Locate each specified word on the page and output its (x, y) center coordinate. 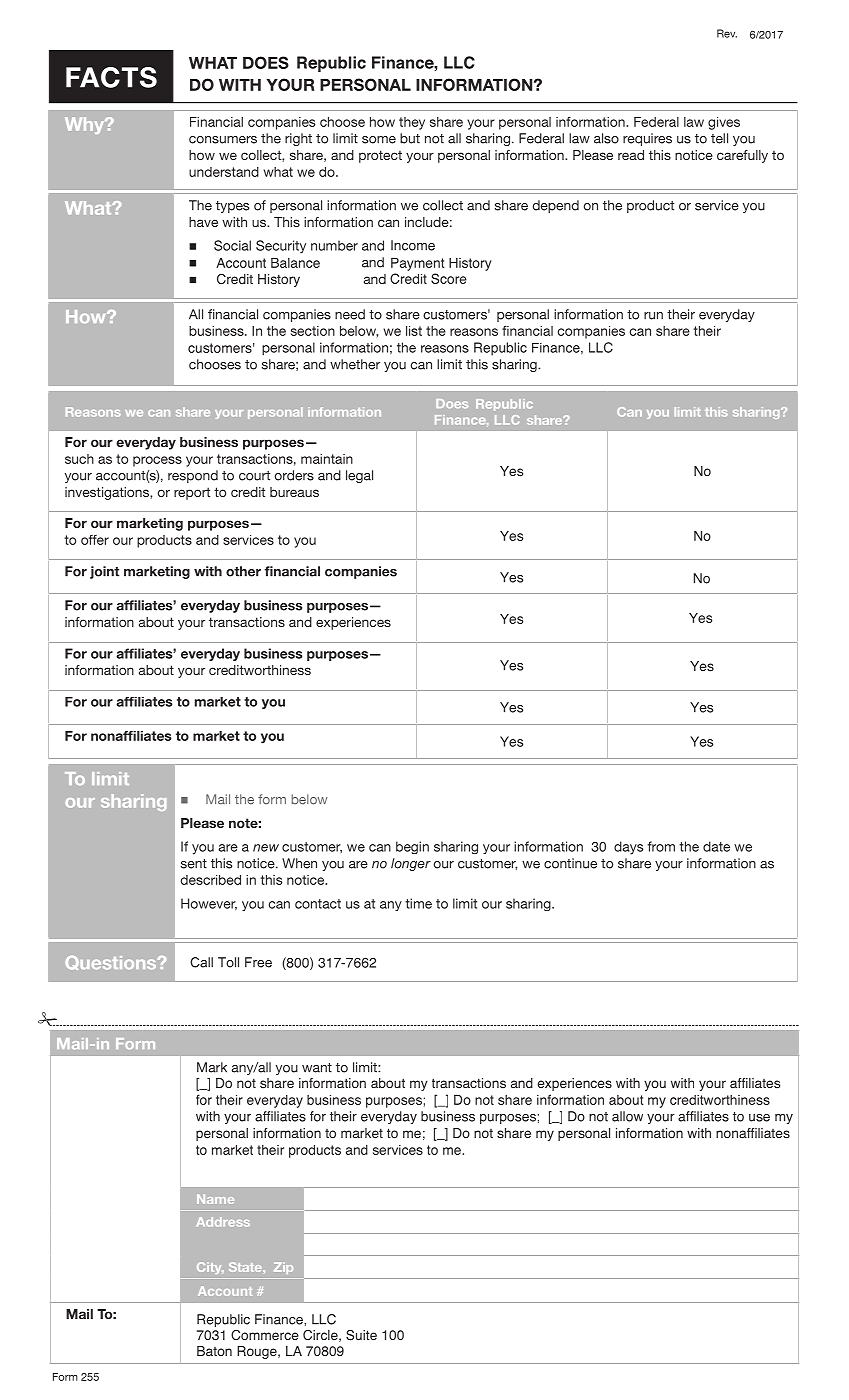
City (210, 1268)
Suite (361, 1335)
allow (627, 1116)
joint (104, 572)
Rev (727, 33)
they (412, 123)
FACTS (111, 77)
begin (412, 847)
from (661, 846)
